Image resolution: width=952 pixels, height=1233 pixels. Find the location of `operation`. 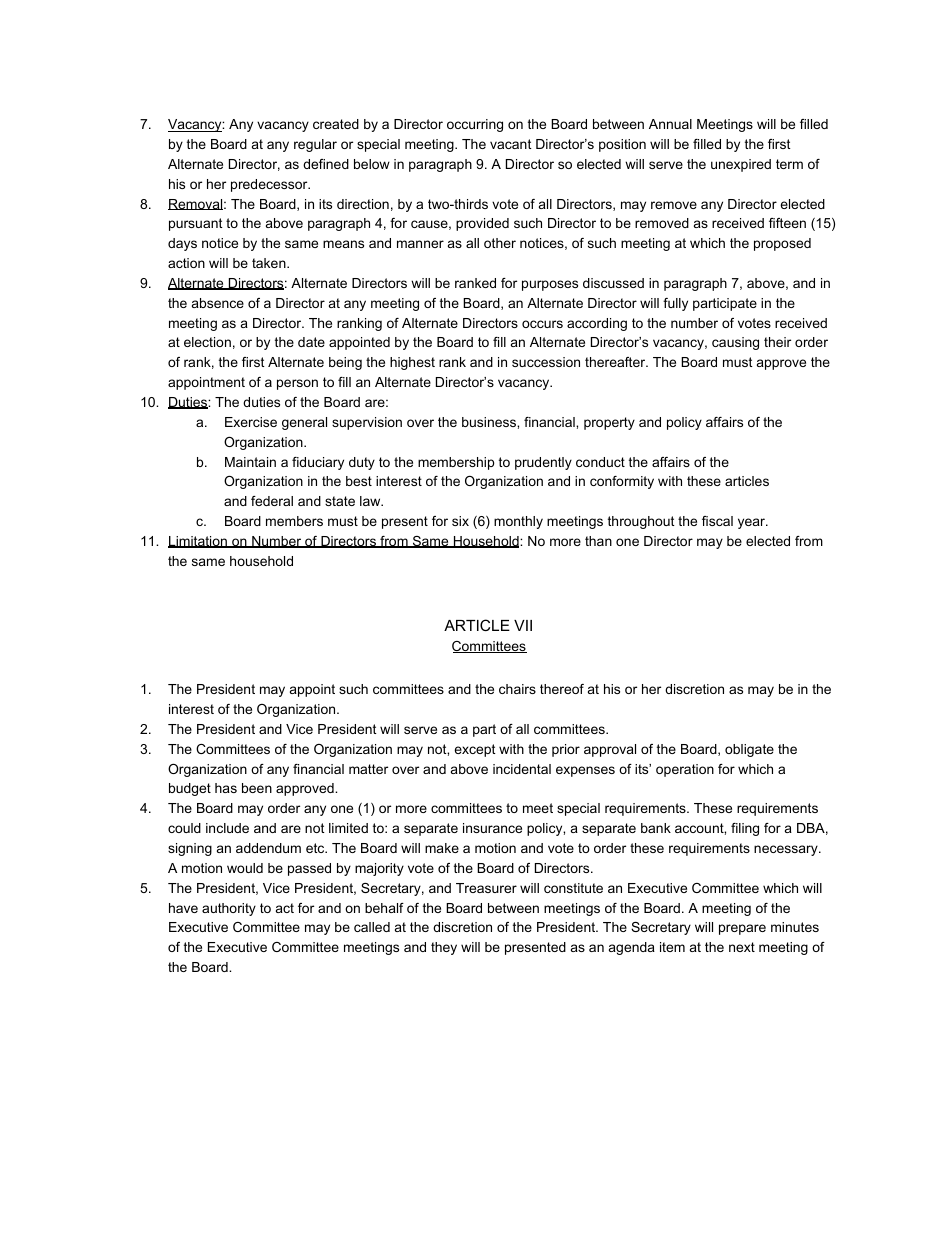

operation is located at coordinates (685, 770).
